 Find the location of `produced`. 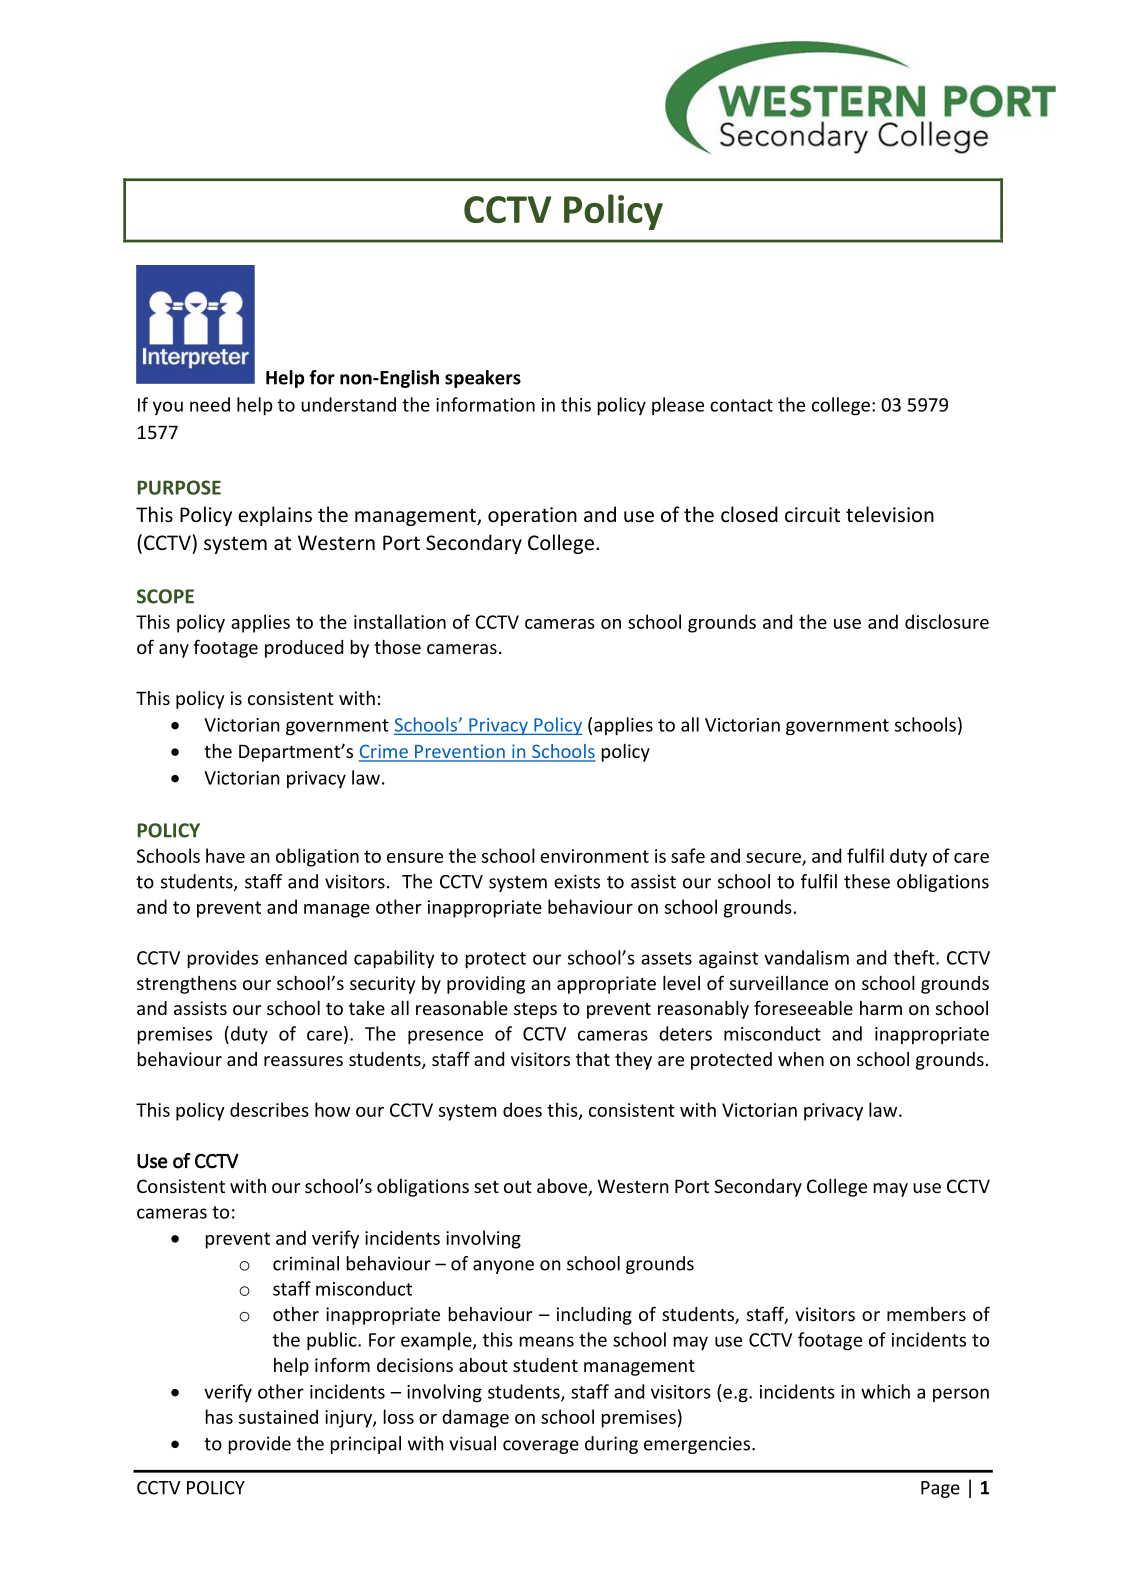

produced is located at coordinates (304, 649).
